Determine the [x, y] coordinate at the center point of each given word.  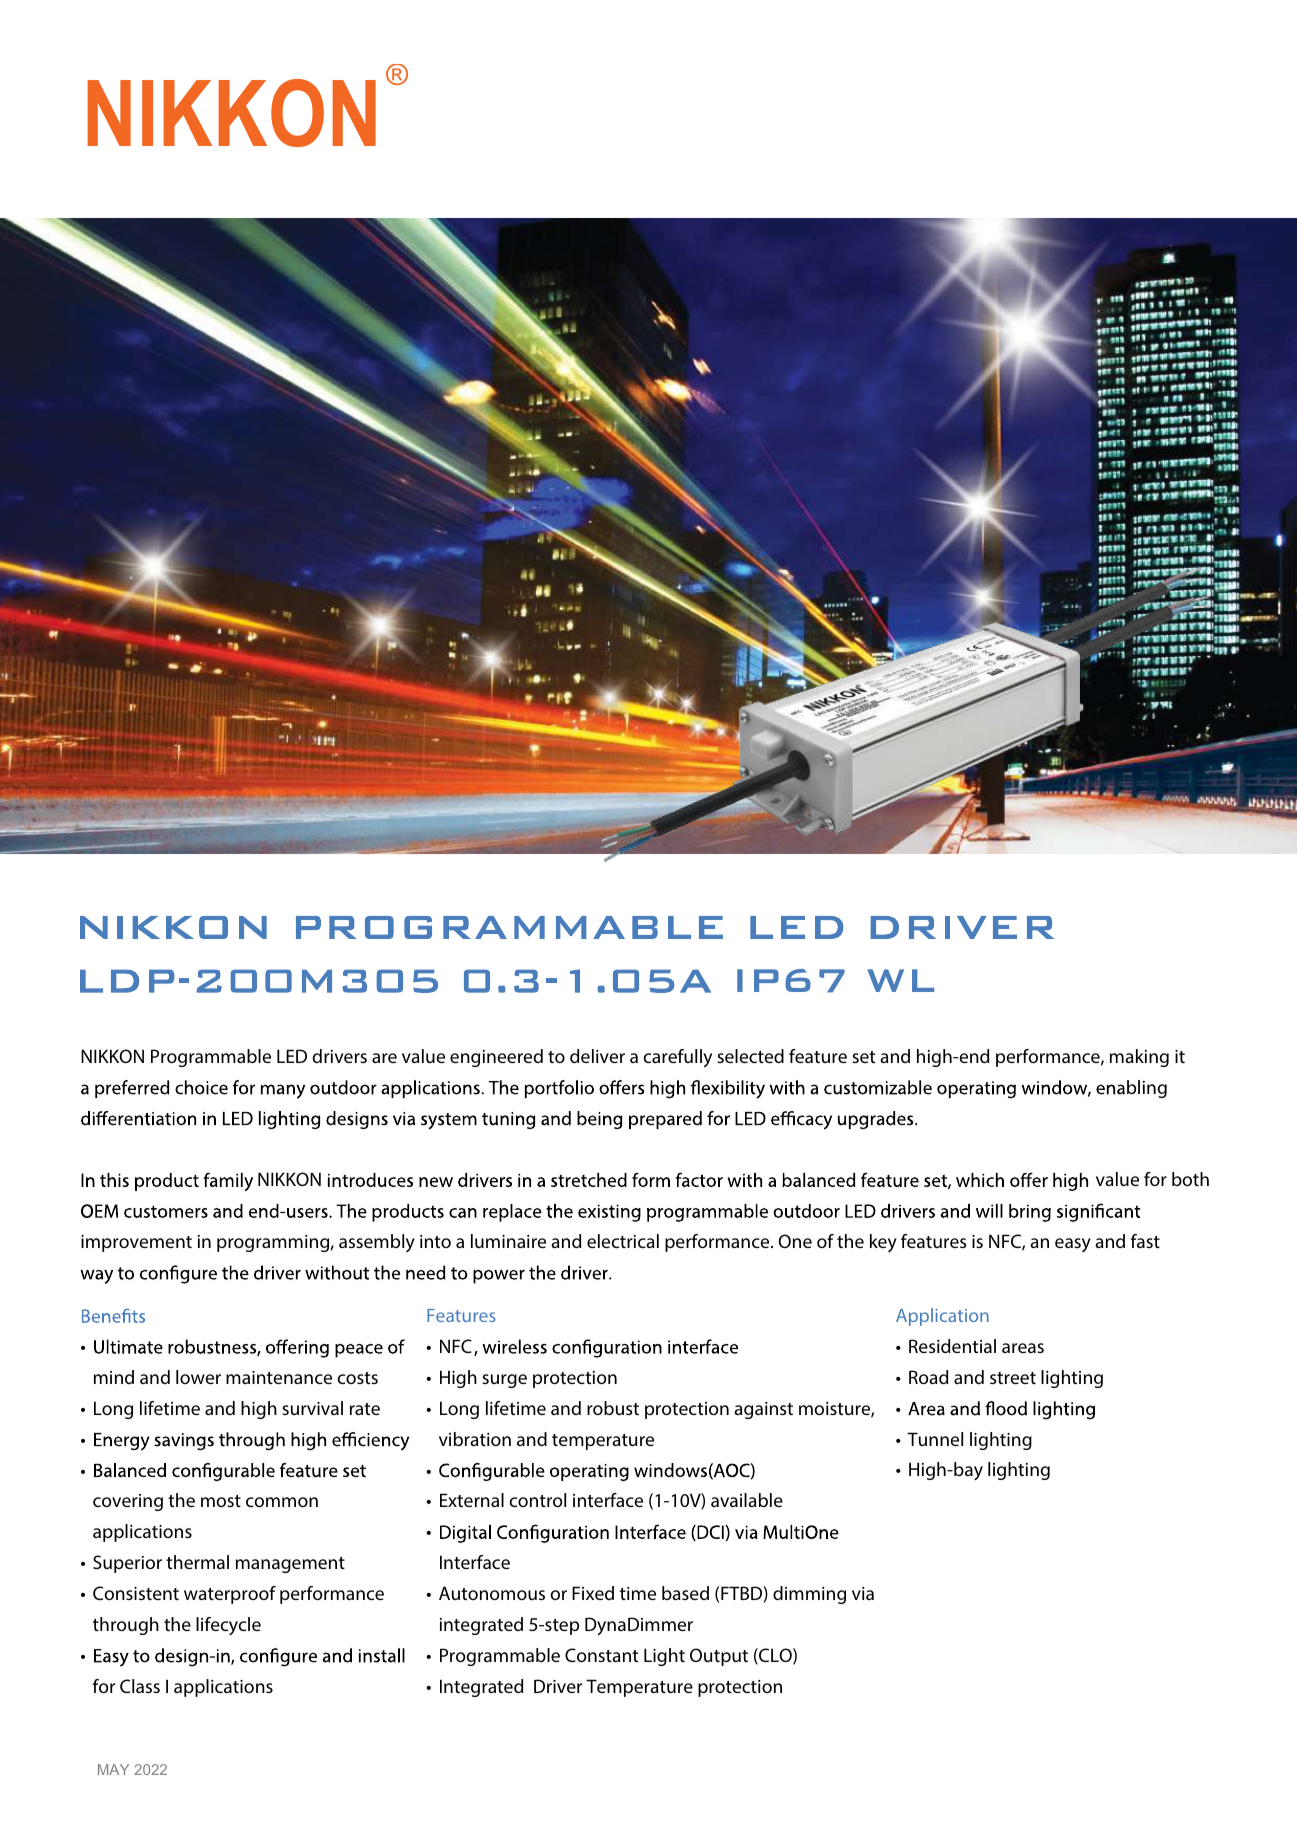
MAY [113, 1769]
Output [719, 1657]
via [863, 1593]
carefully [677, 1058]
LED [292, 1056]
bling [1147, 1089]
